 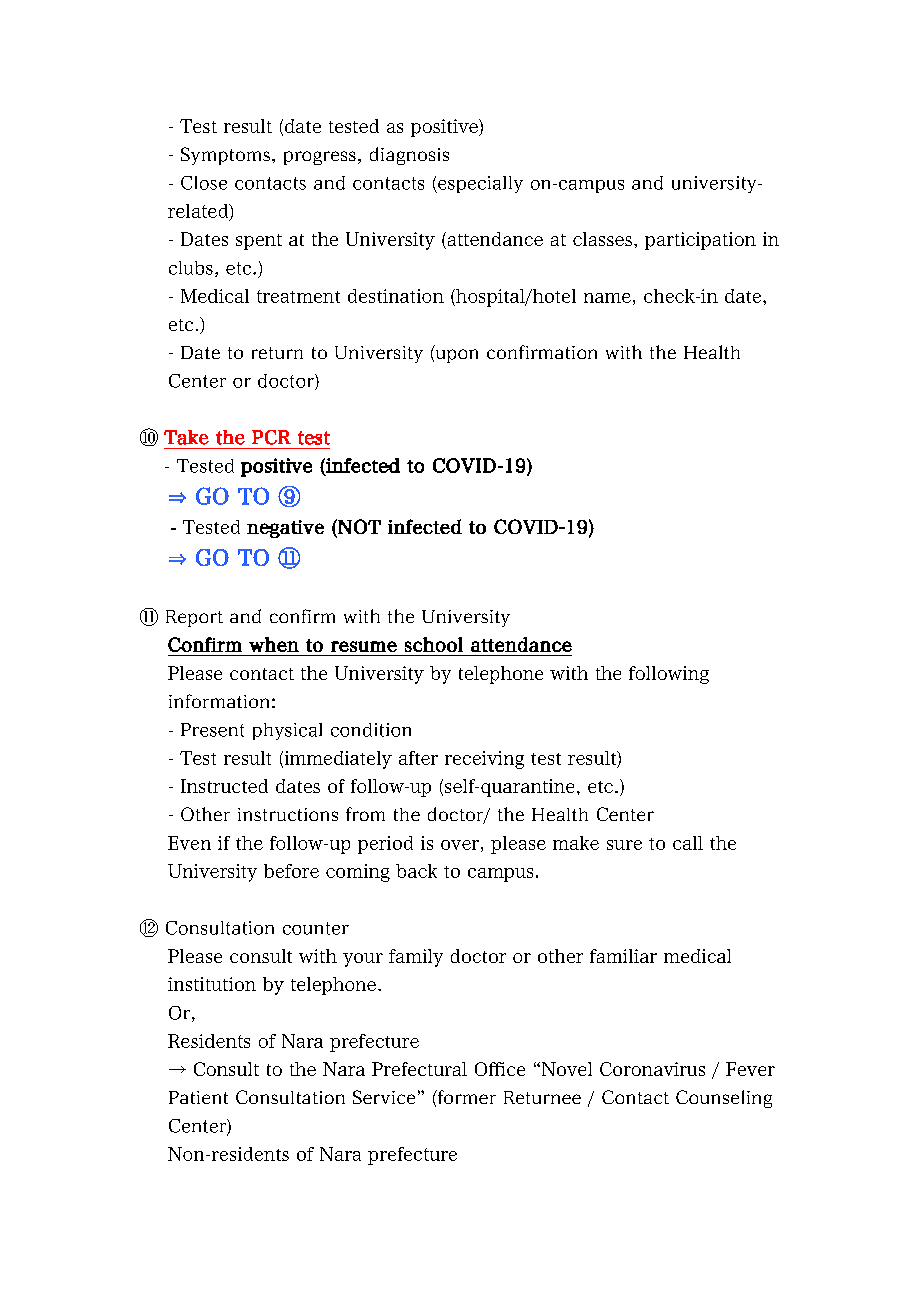 I want to click on Office, so click(x=500, y=1069).
